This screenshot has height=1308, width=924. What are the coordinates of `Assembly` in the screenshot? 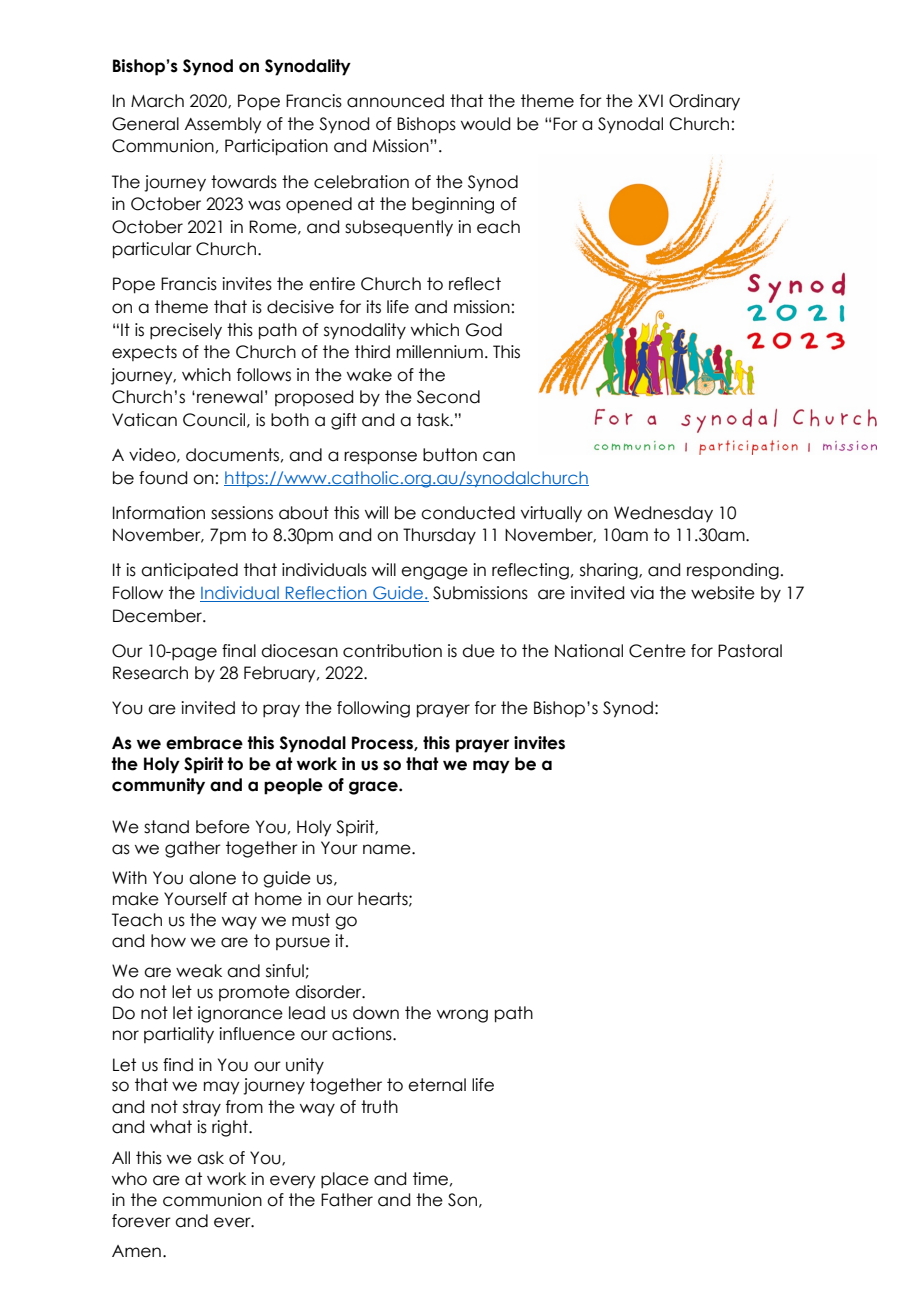 It's located at (223, 125).
